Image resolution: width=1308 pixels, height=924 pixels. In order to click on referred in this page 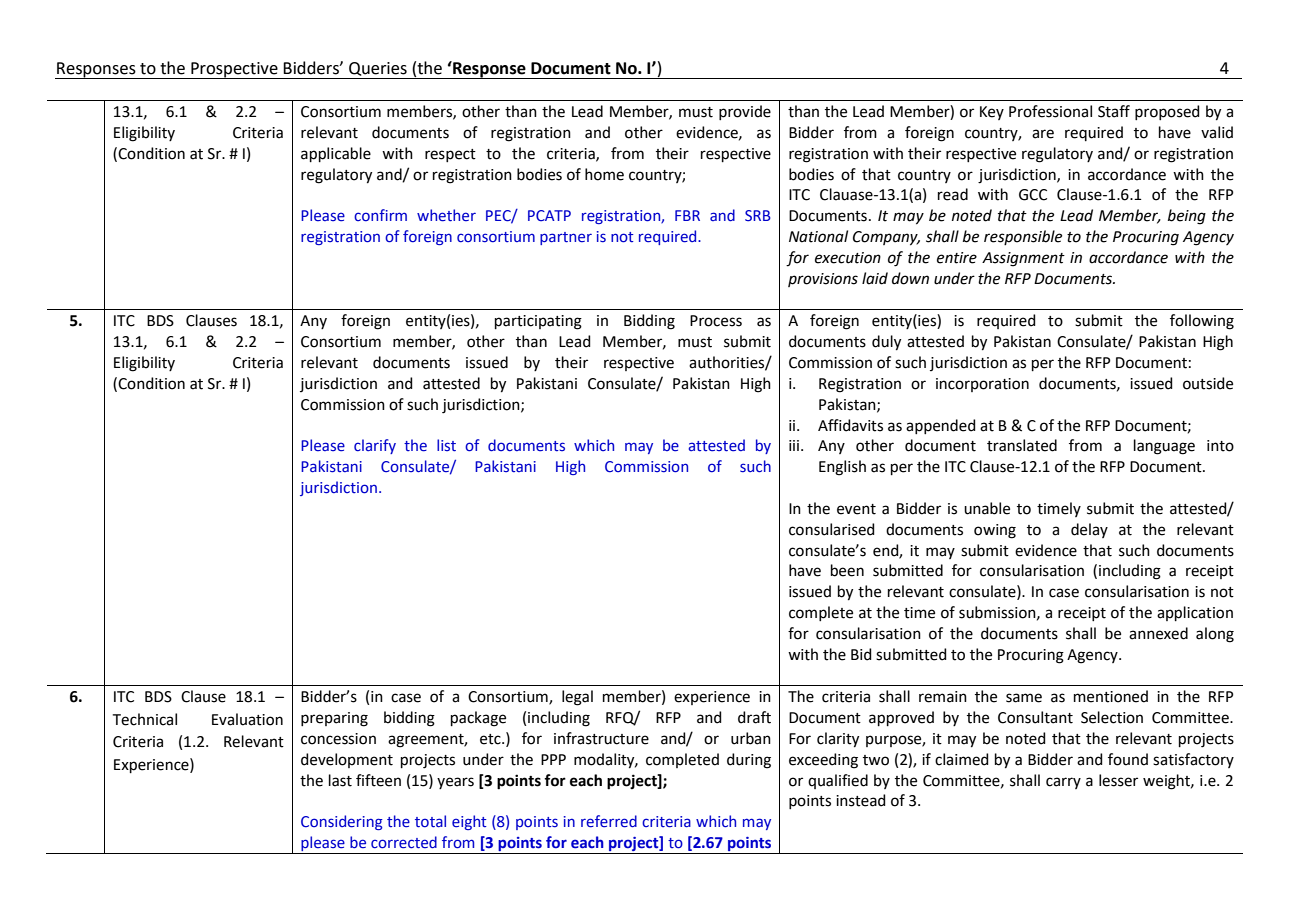, I will do `click(609, 821)`.
